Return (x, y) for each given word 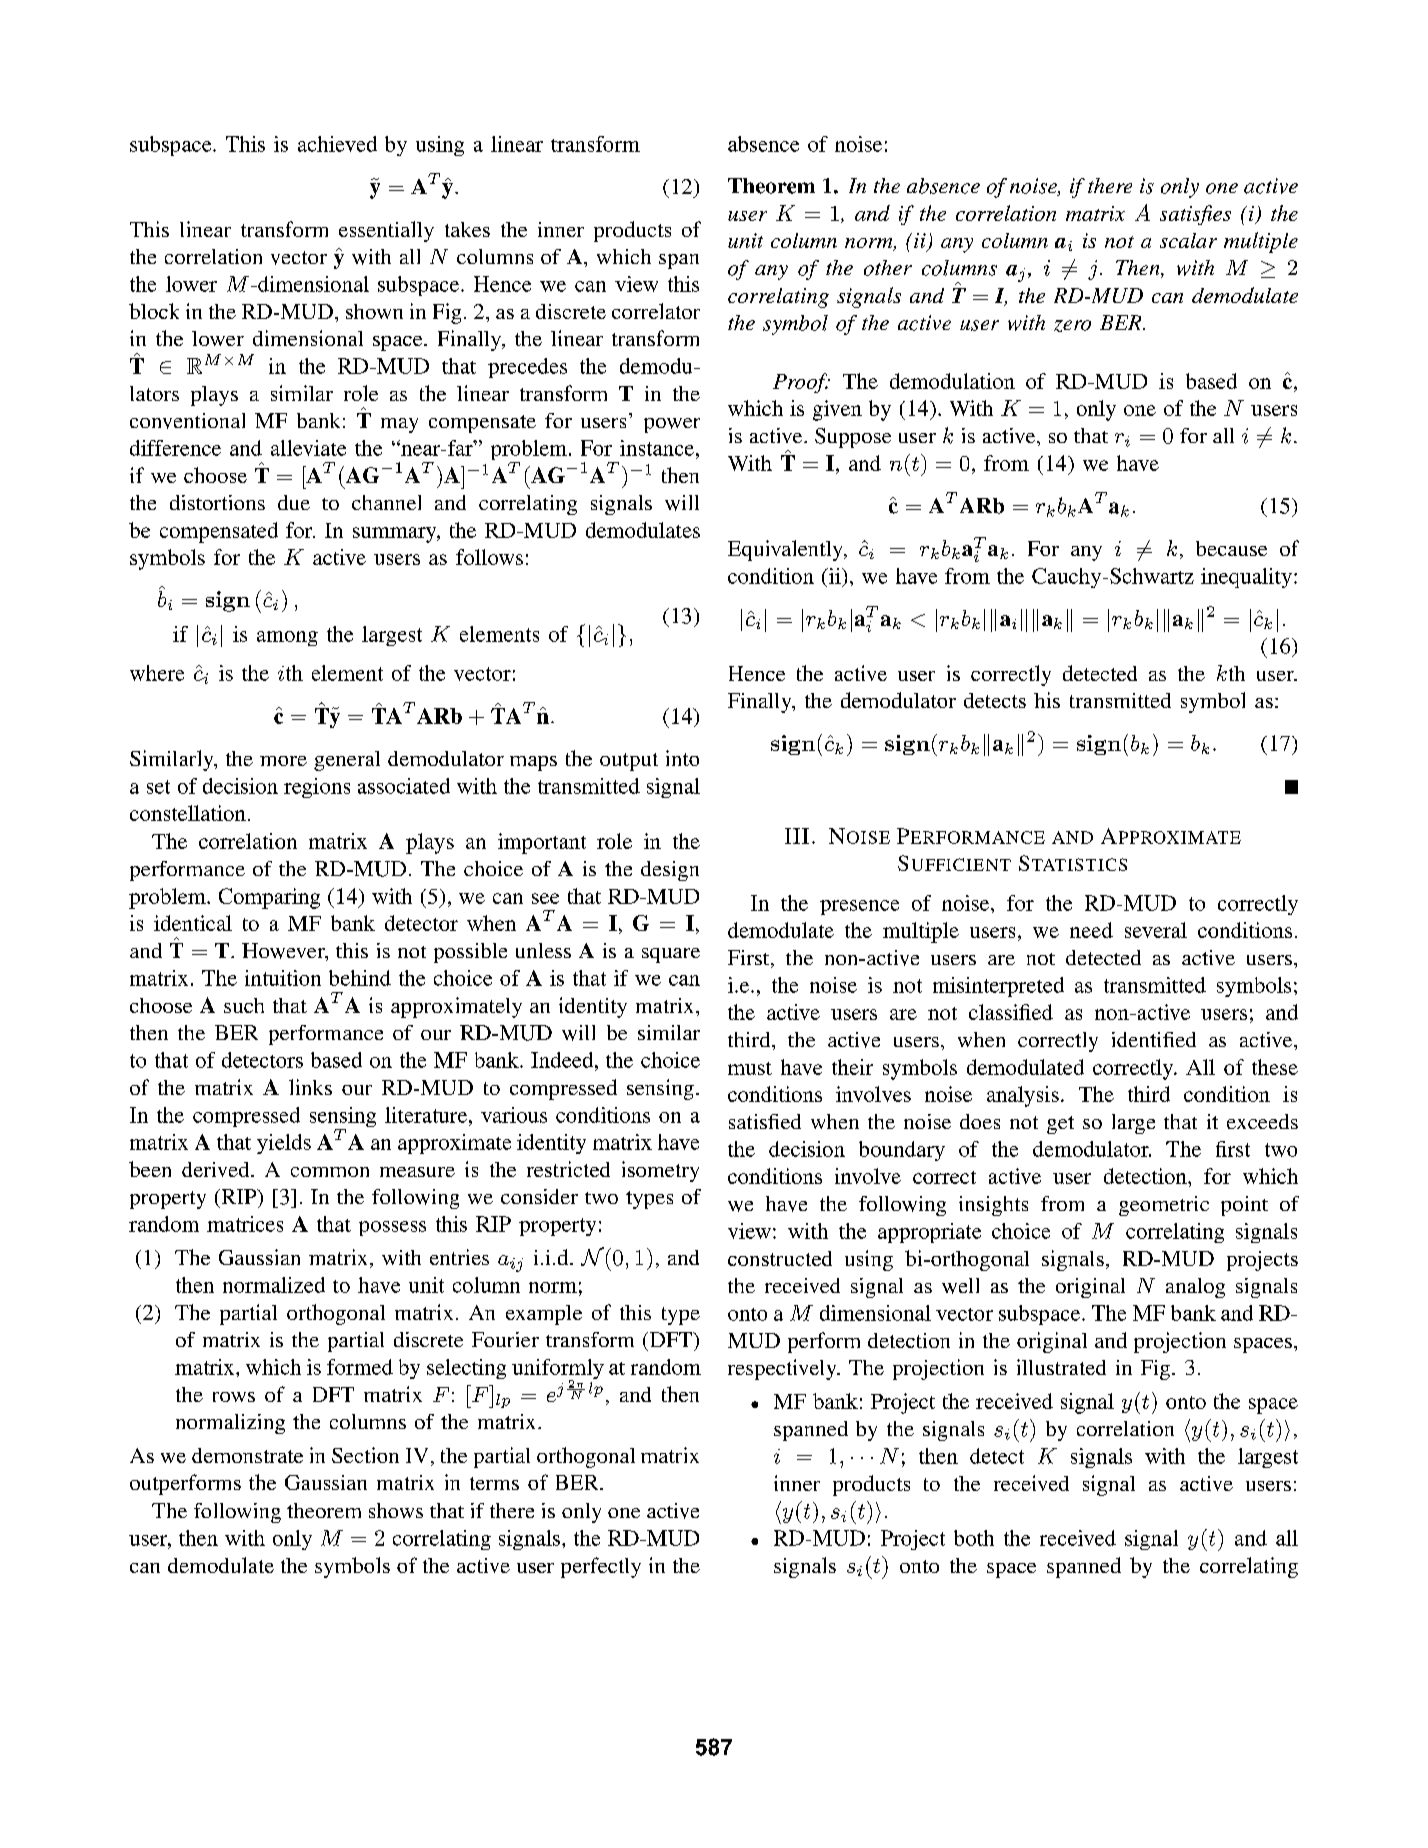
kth (1231, 673)
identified (1154, 1039)
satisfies (1195, 215)
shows (396, 1510)
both (974, 1538)
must (750, 1068)
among (287, 638)
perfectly (601, 1567)
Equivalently (786, 550)
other (888, 268)
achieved (337, 144)
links (310, 1087)
